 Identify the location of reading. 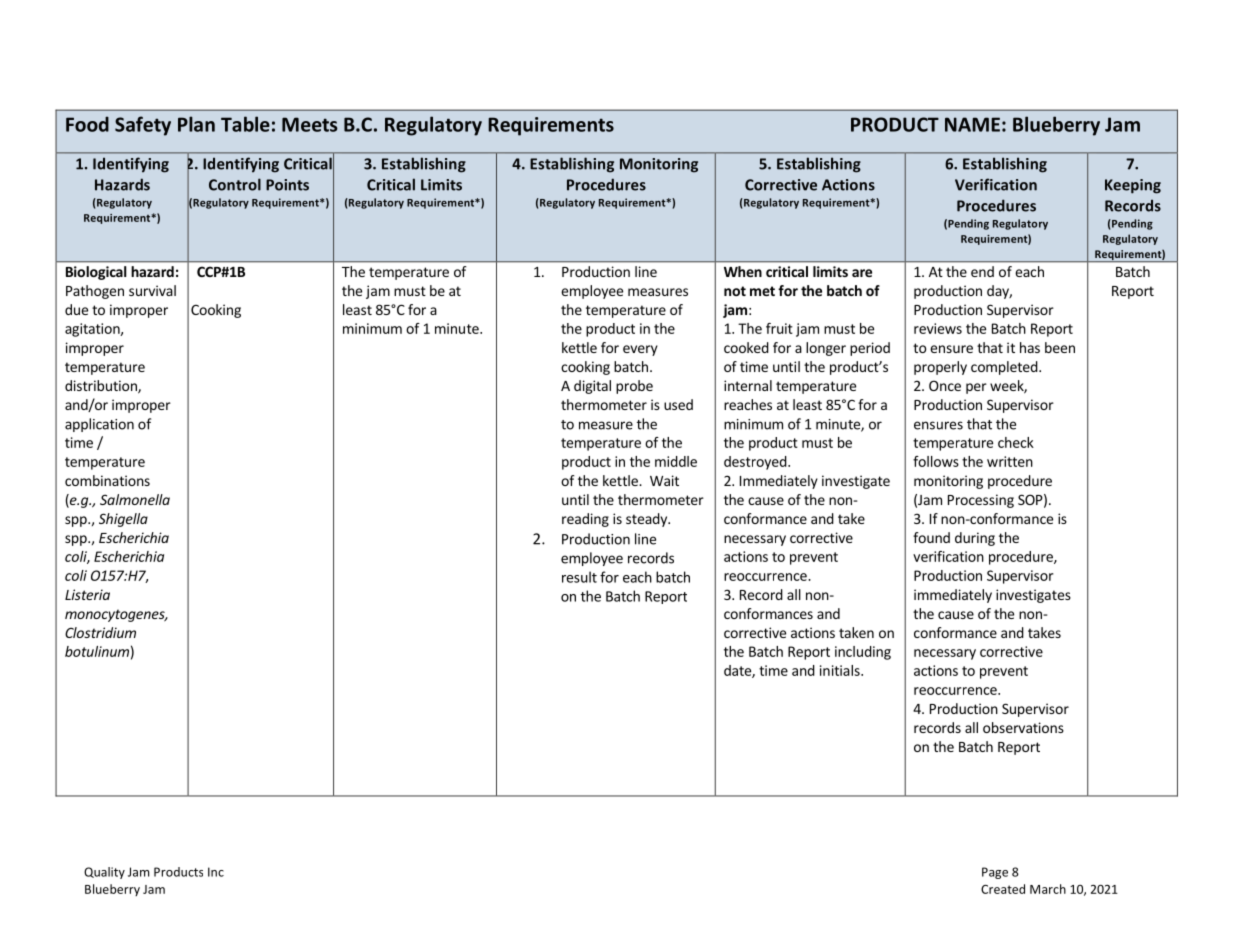
(585, 520).
